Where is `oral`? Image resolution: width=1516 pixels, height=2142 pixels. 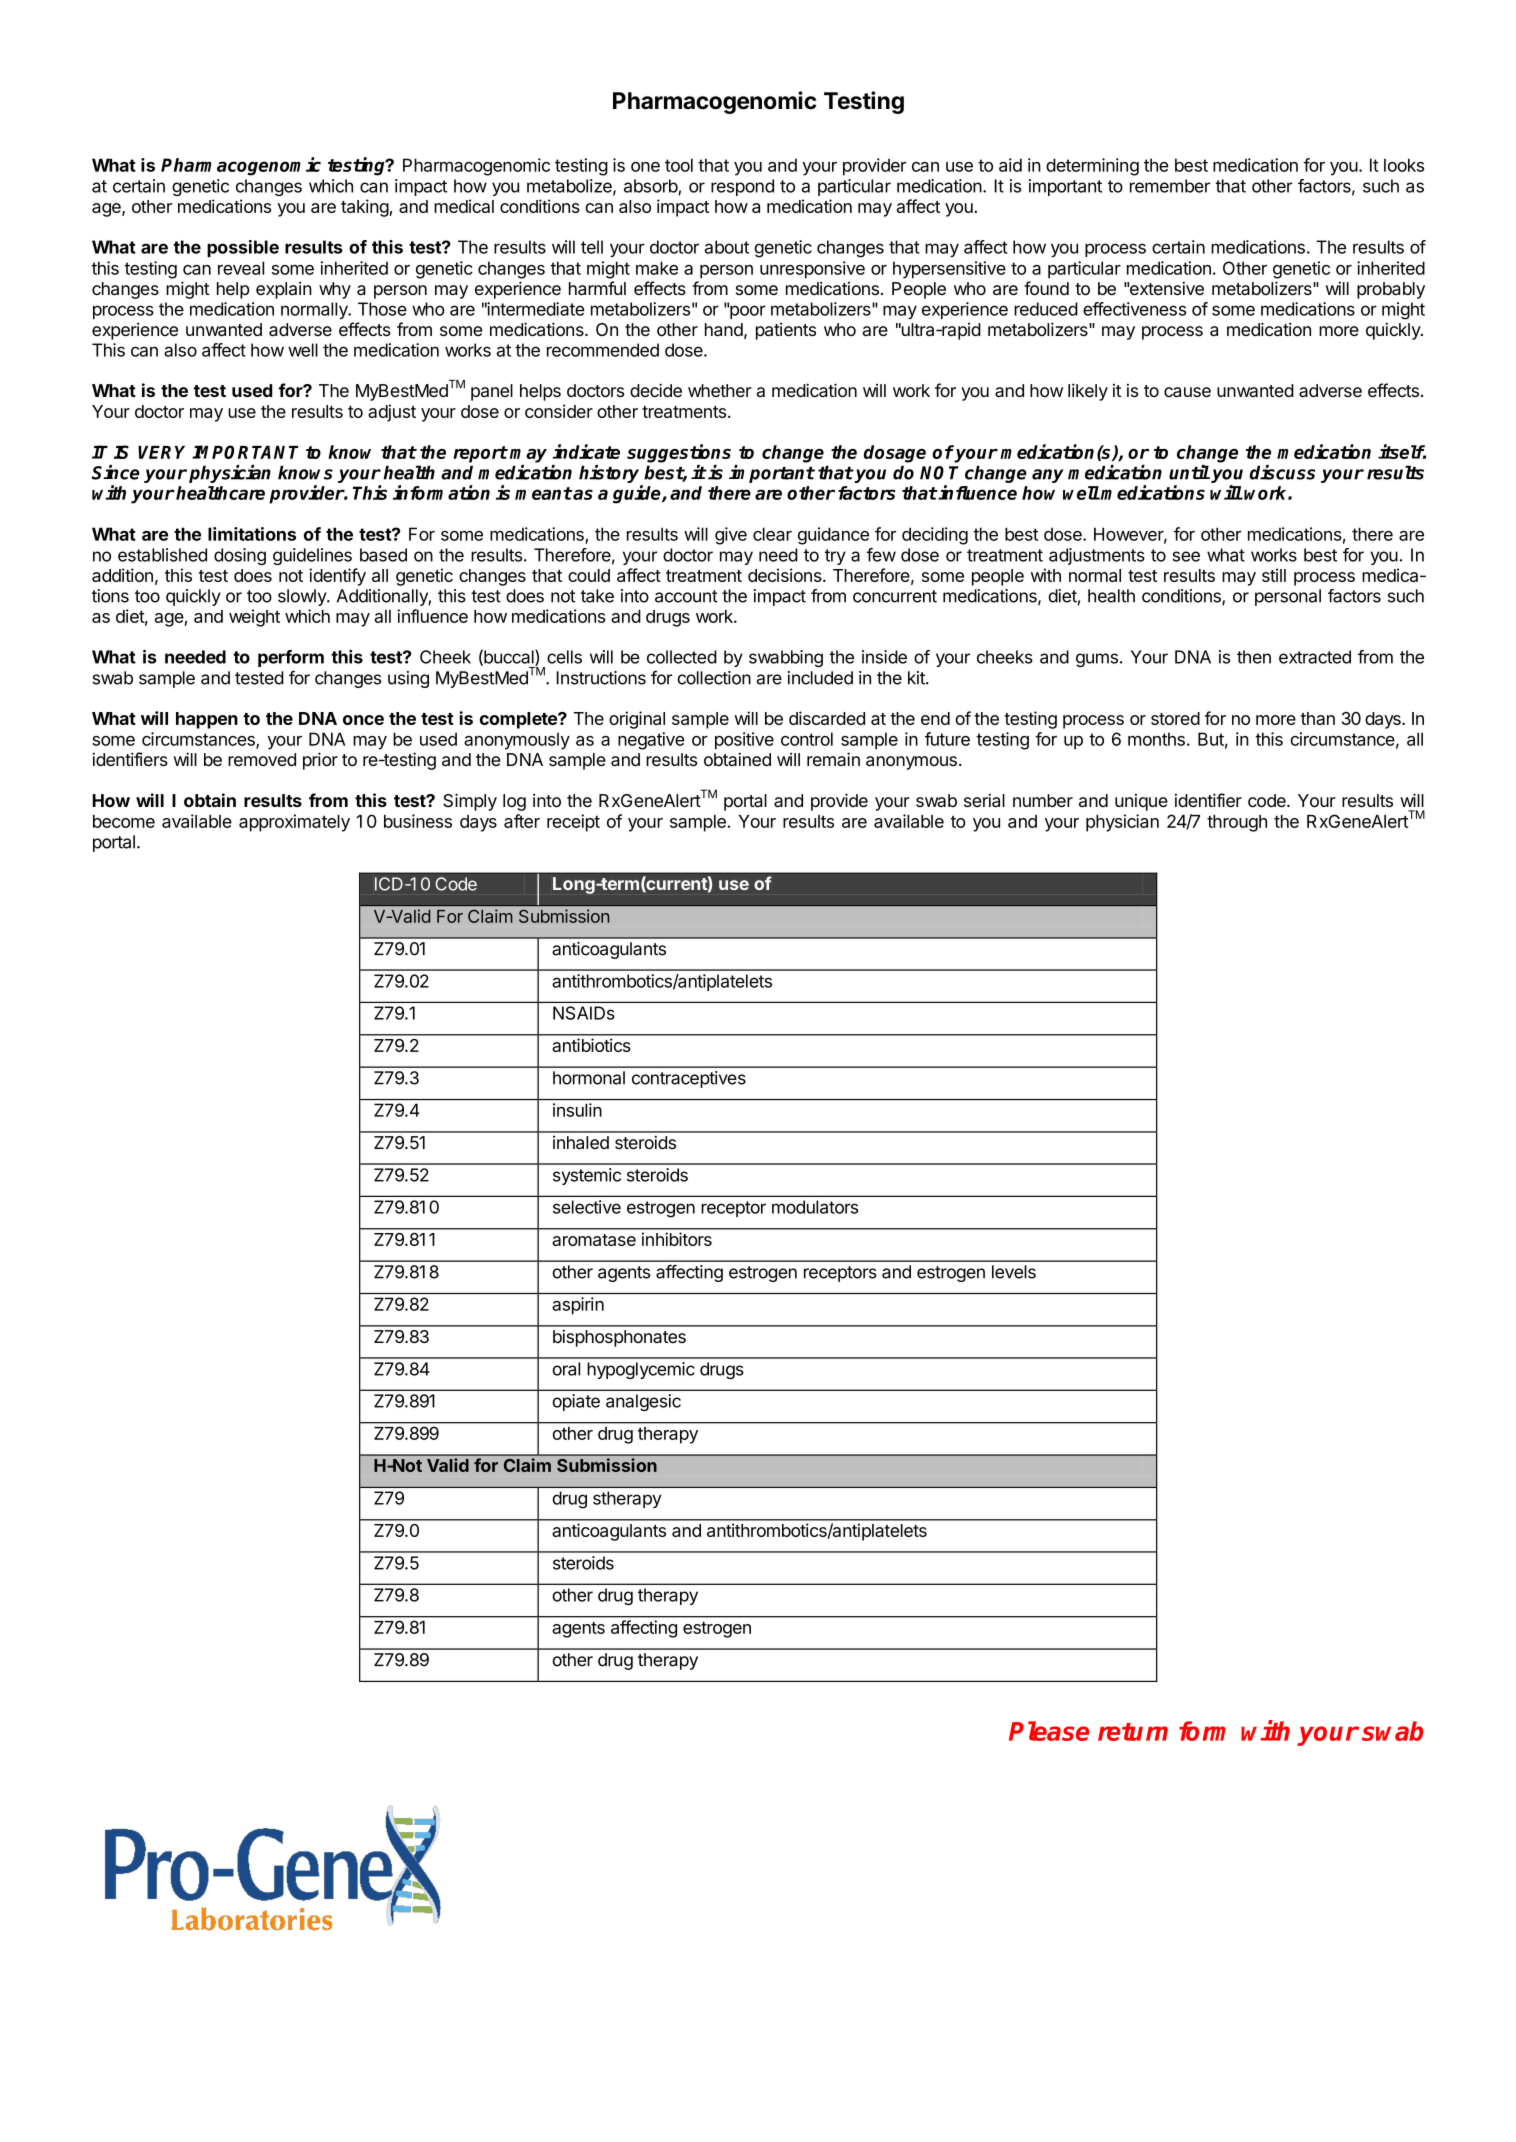
oral is located at coordinates (566, 1369).
